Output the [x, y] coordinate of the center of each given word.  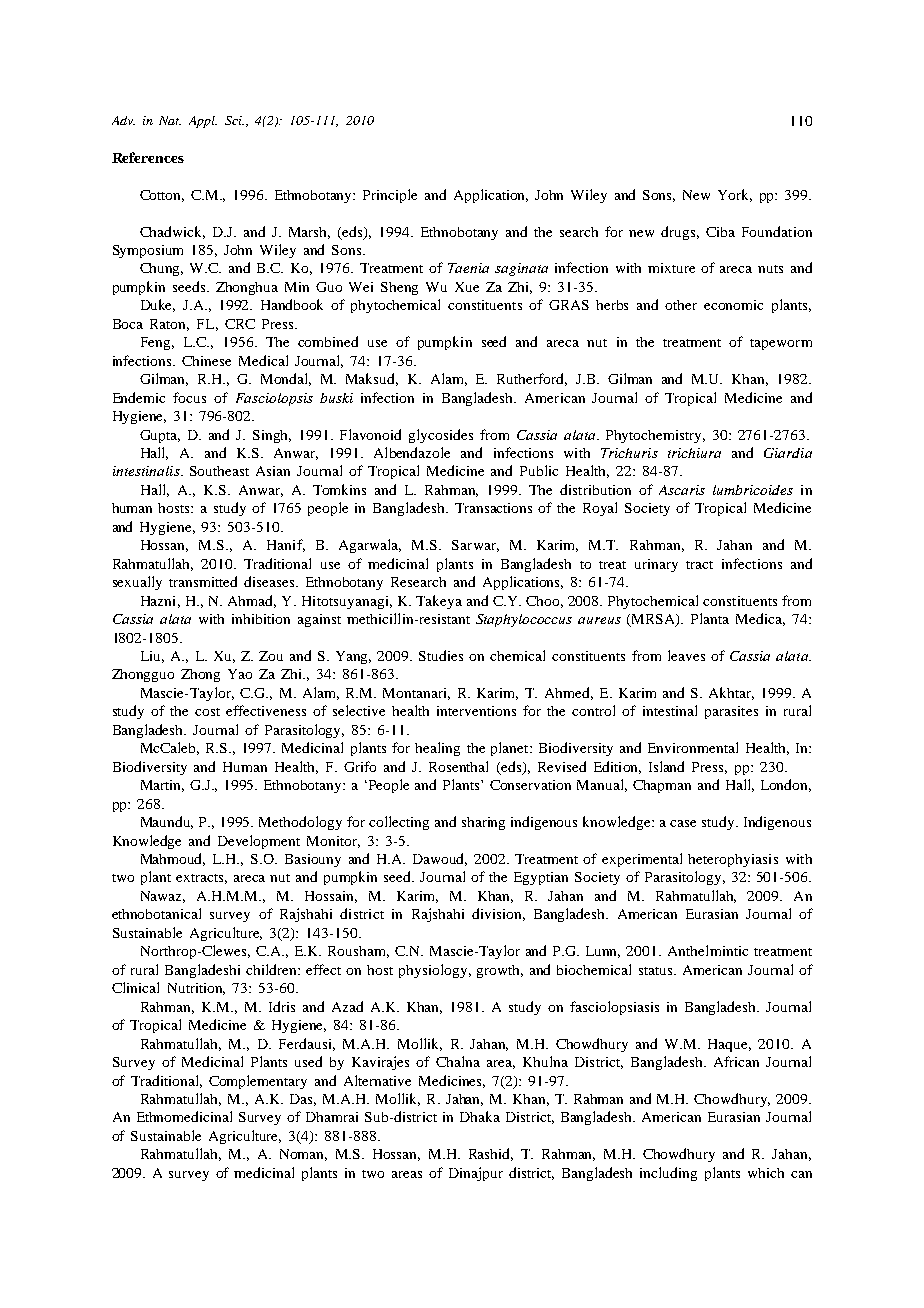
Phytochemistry [655, 436]
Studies [441, 655]
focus [189, 397]
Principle [390, 196]
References [148, 157]
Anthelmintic [708, 950]
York [735, 195]
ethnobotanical [156, 913]
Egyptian [541, 878]
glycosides [441, 436]
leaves [686, 655]
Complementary [258, 1082]
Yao [240, 674]
